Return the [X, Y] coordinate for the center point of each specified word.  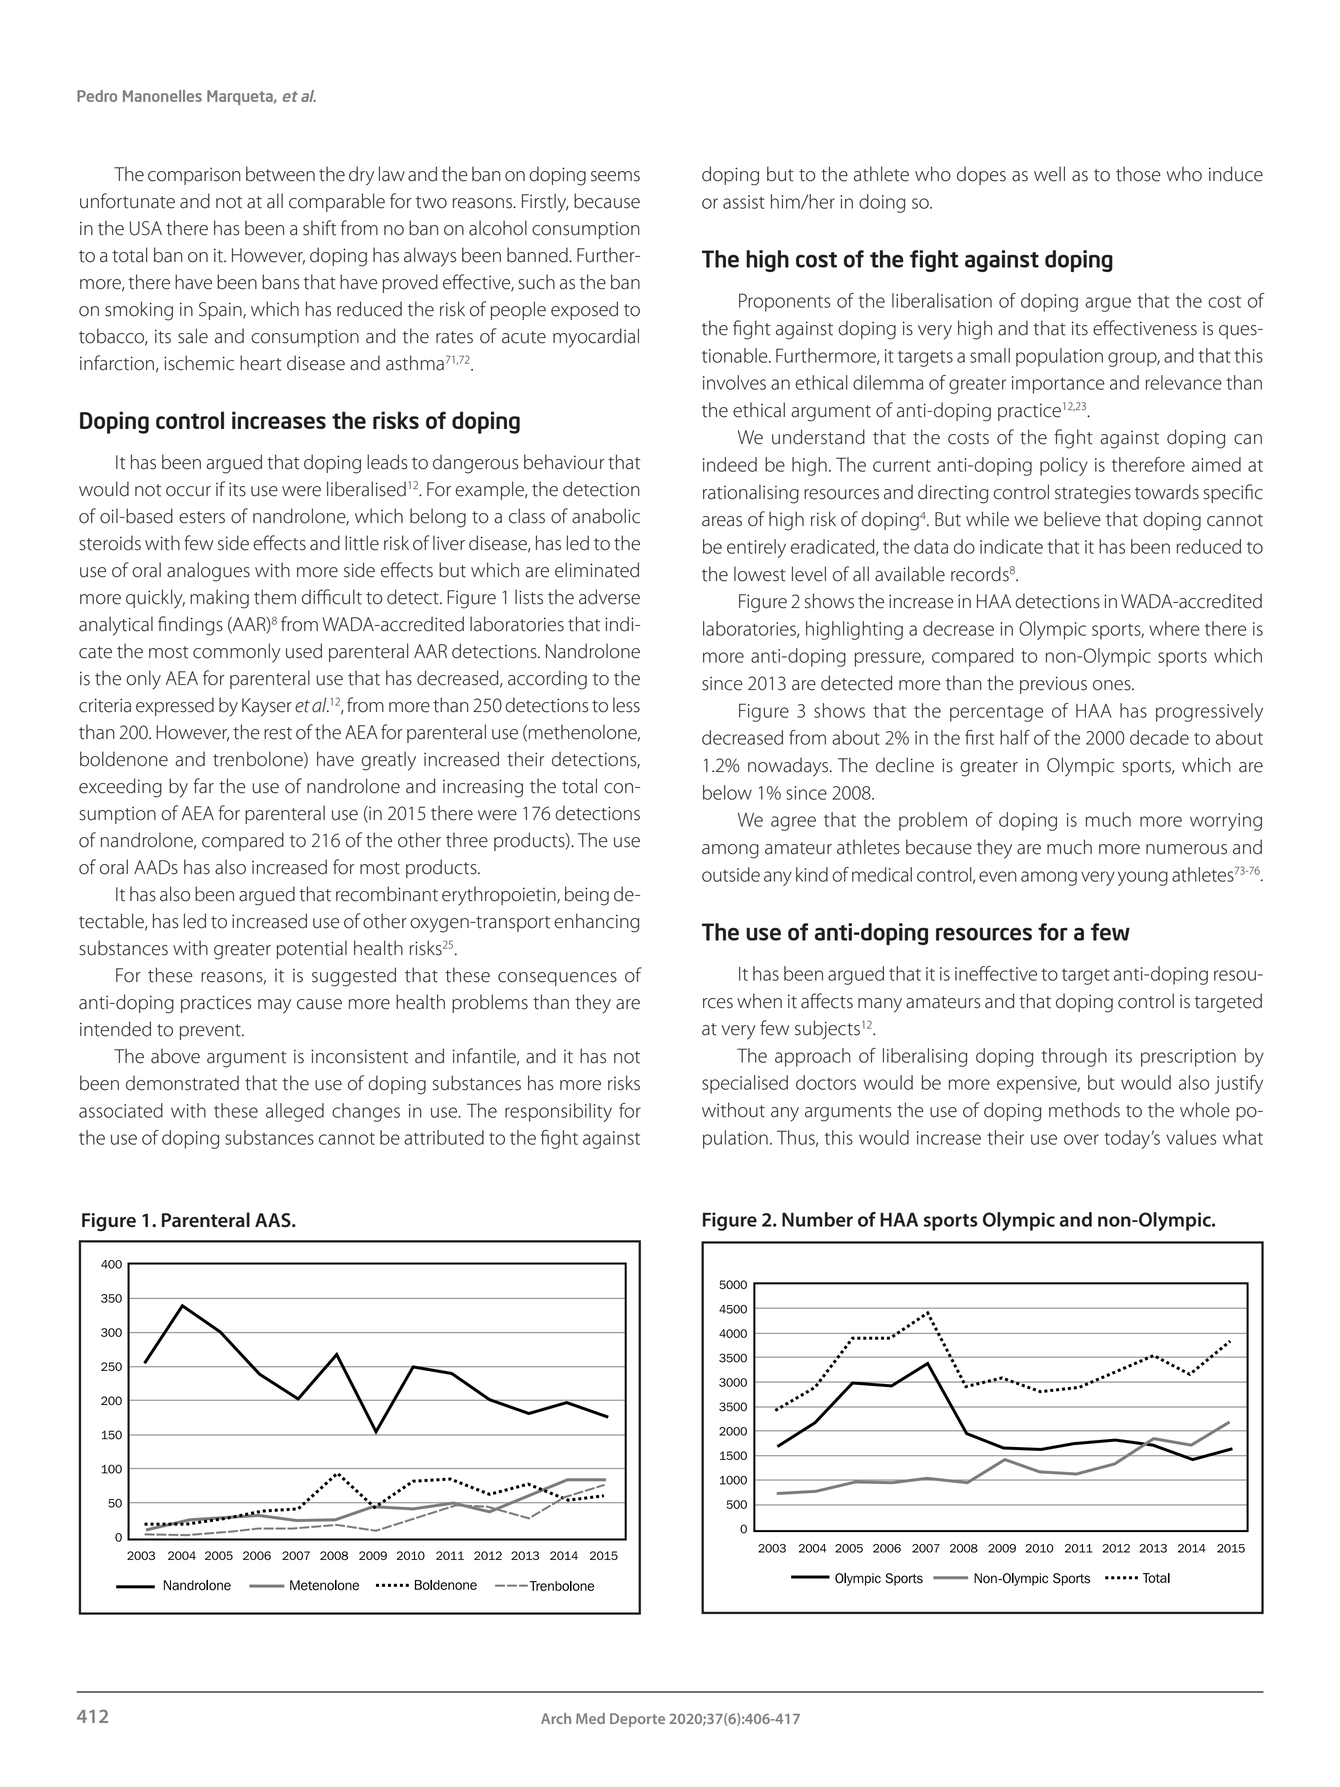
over [1081, 1139]
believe [1072, 519]
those [1138, 174]
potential [312, 949]
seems [615, 176]
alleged [295, 1112]
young [1143, 878]
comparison [194, 176]
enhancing [596, 923]
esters [202, 517]
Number [817, 1219]
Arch [556, 1718]
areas [722, 521]
